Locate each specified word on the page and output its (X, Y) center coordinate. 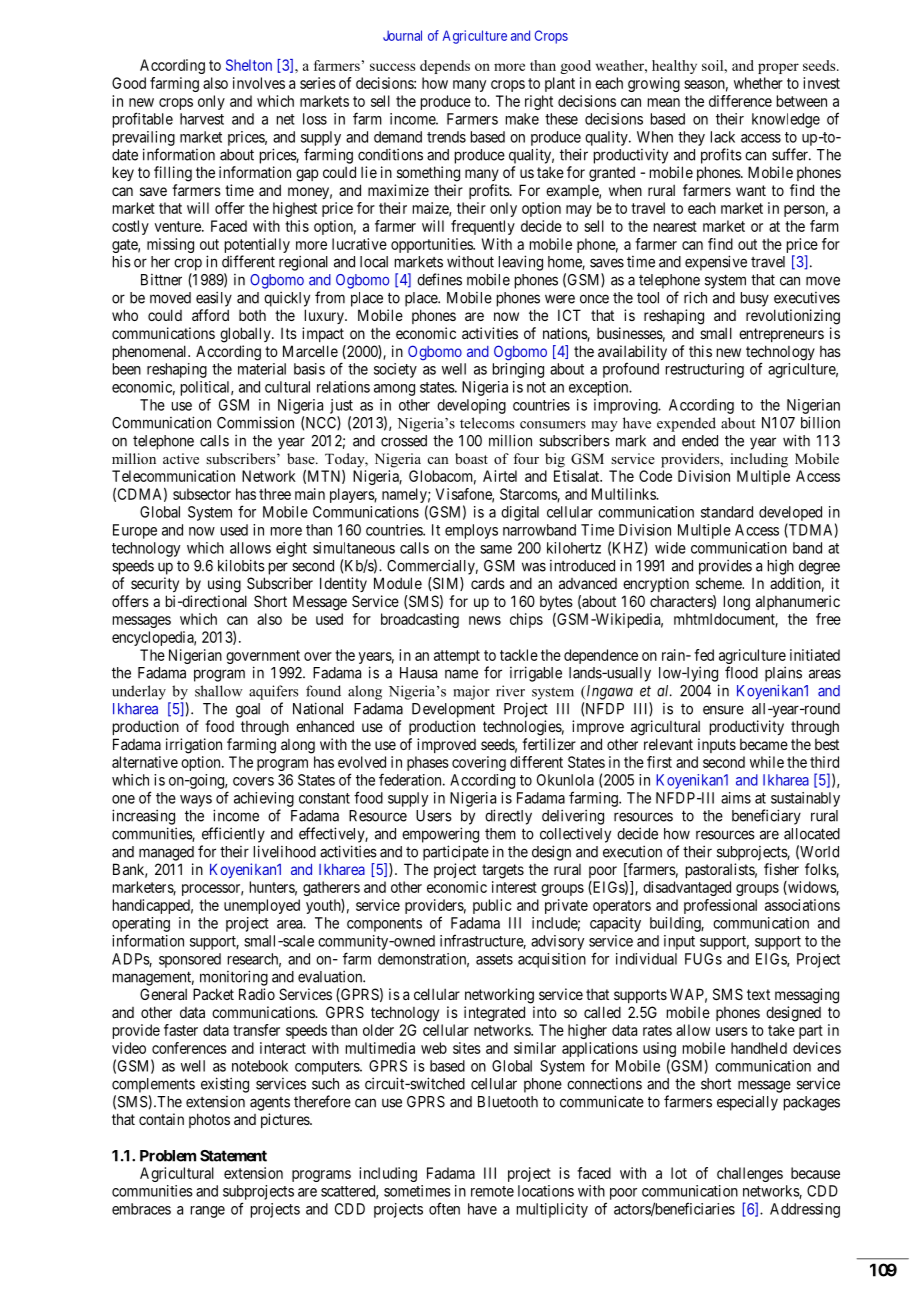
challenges (750, 1174)
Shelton (249, 65)
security (155, 584)
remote (492, 1191)
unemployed (262, 906)
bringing (518, 370)
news (485, 620)
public (492, 906)
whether (758, 83)
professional (720, 906)
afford (210, 315)
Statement (233, 1156)
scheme (720, 583)
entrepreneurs (781, 335)
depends (445, 67)
